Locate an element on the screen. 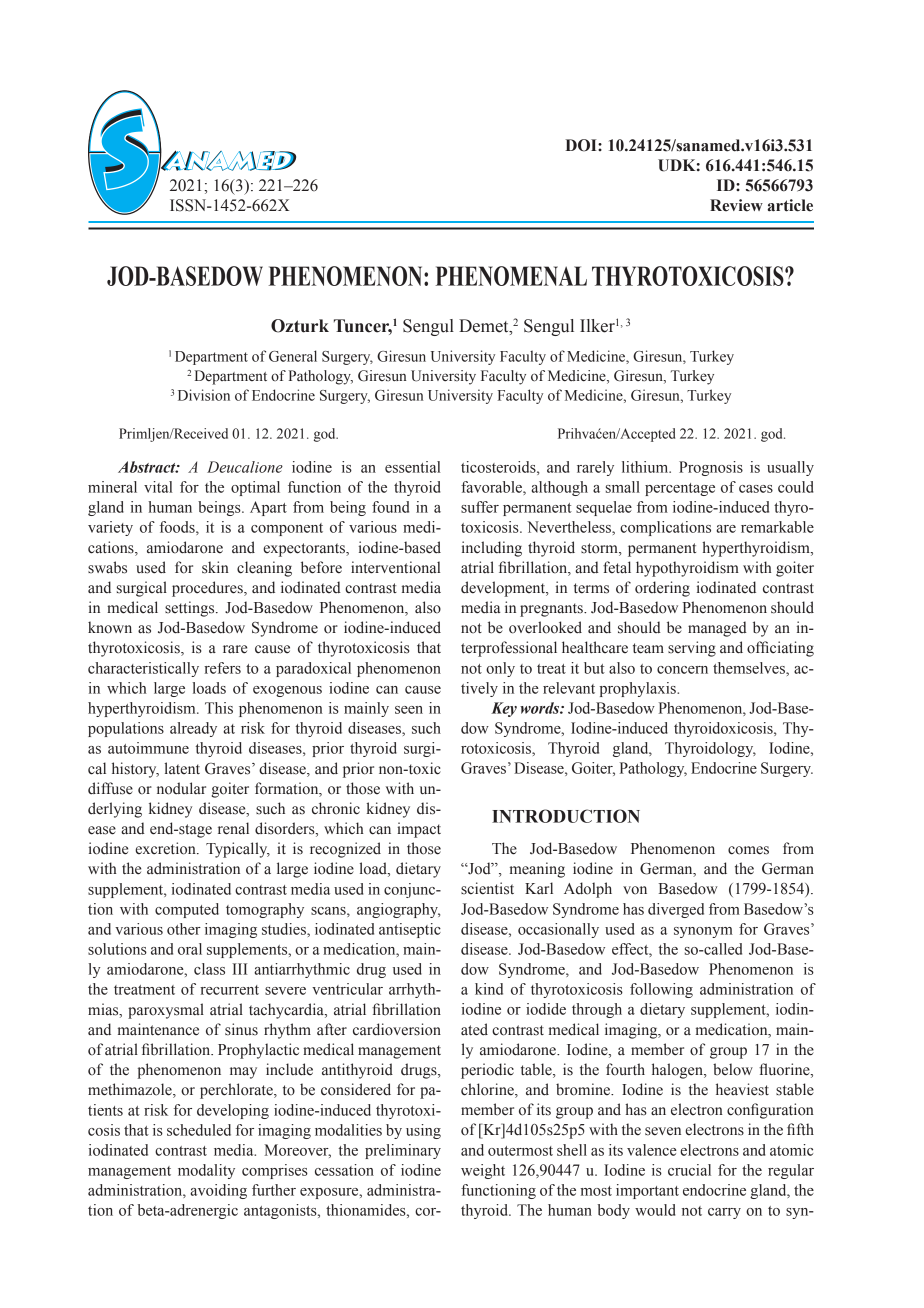 The width and height of the screenshot is (924, 1308). weight is located at coordinates (483, 1171).
